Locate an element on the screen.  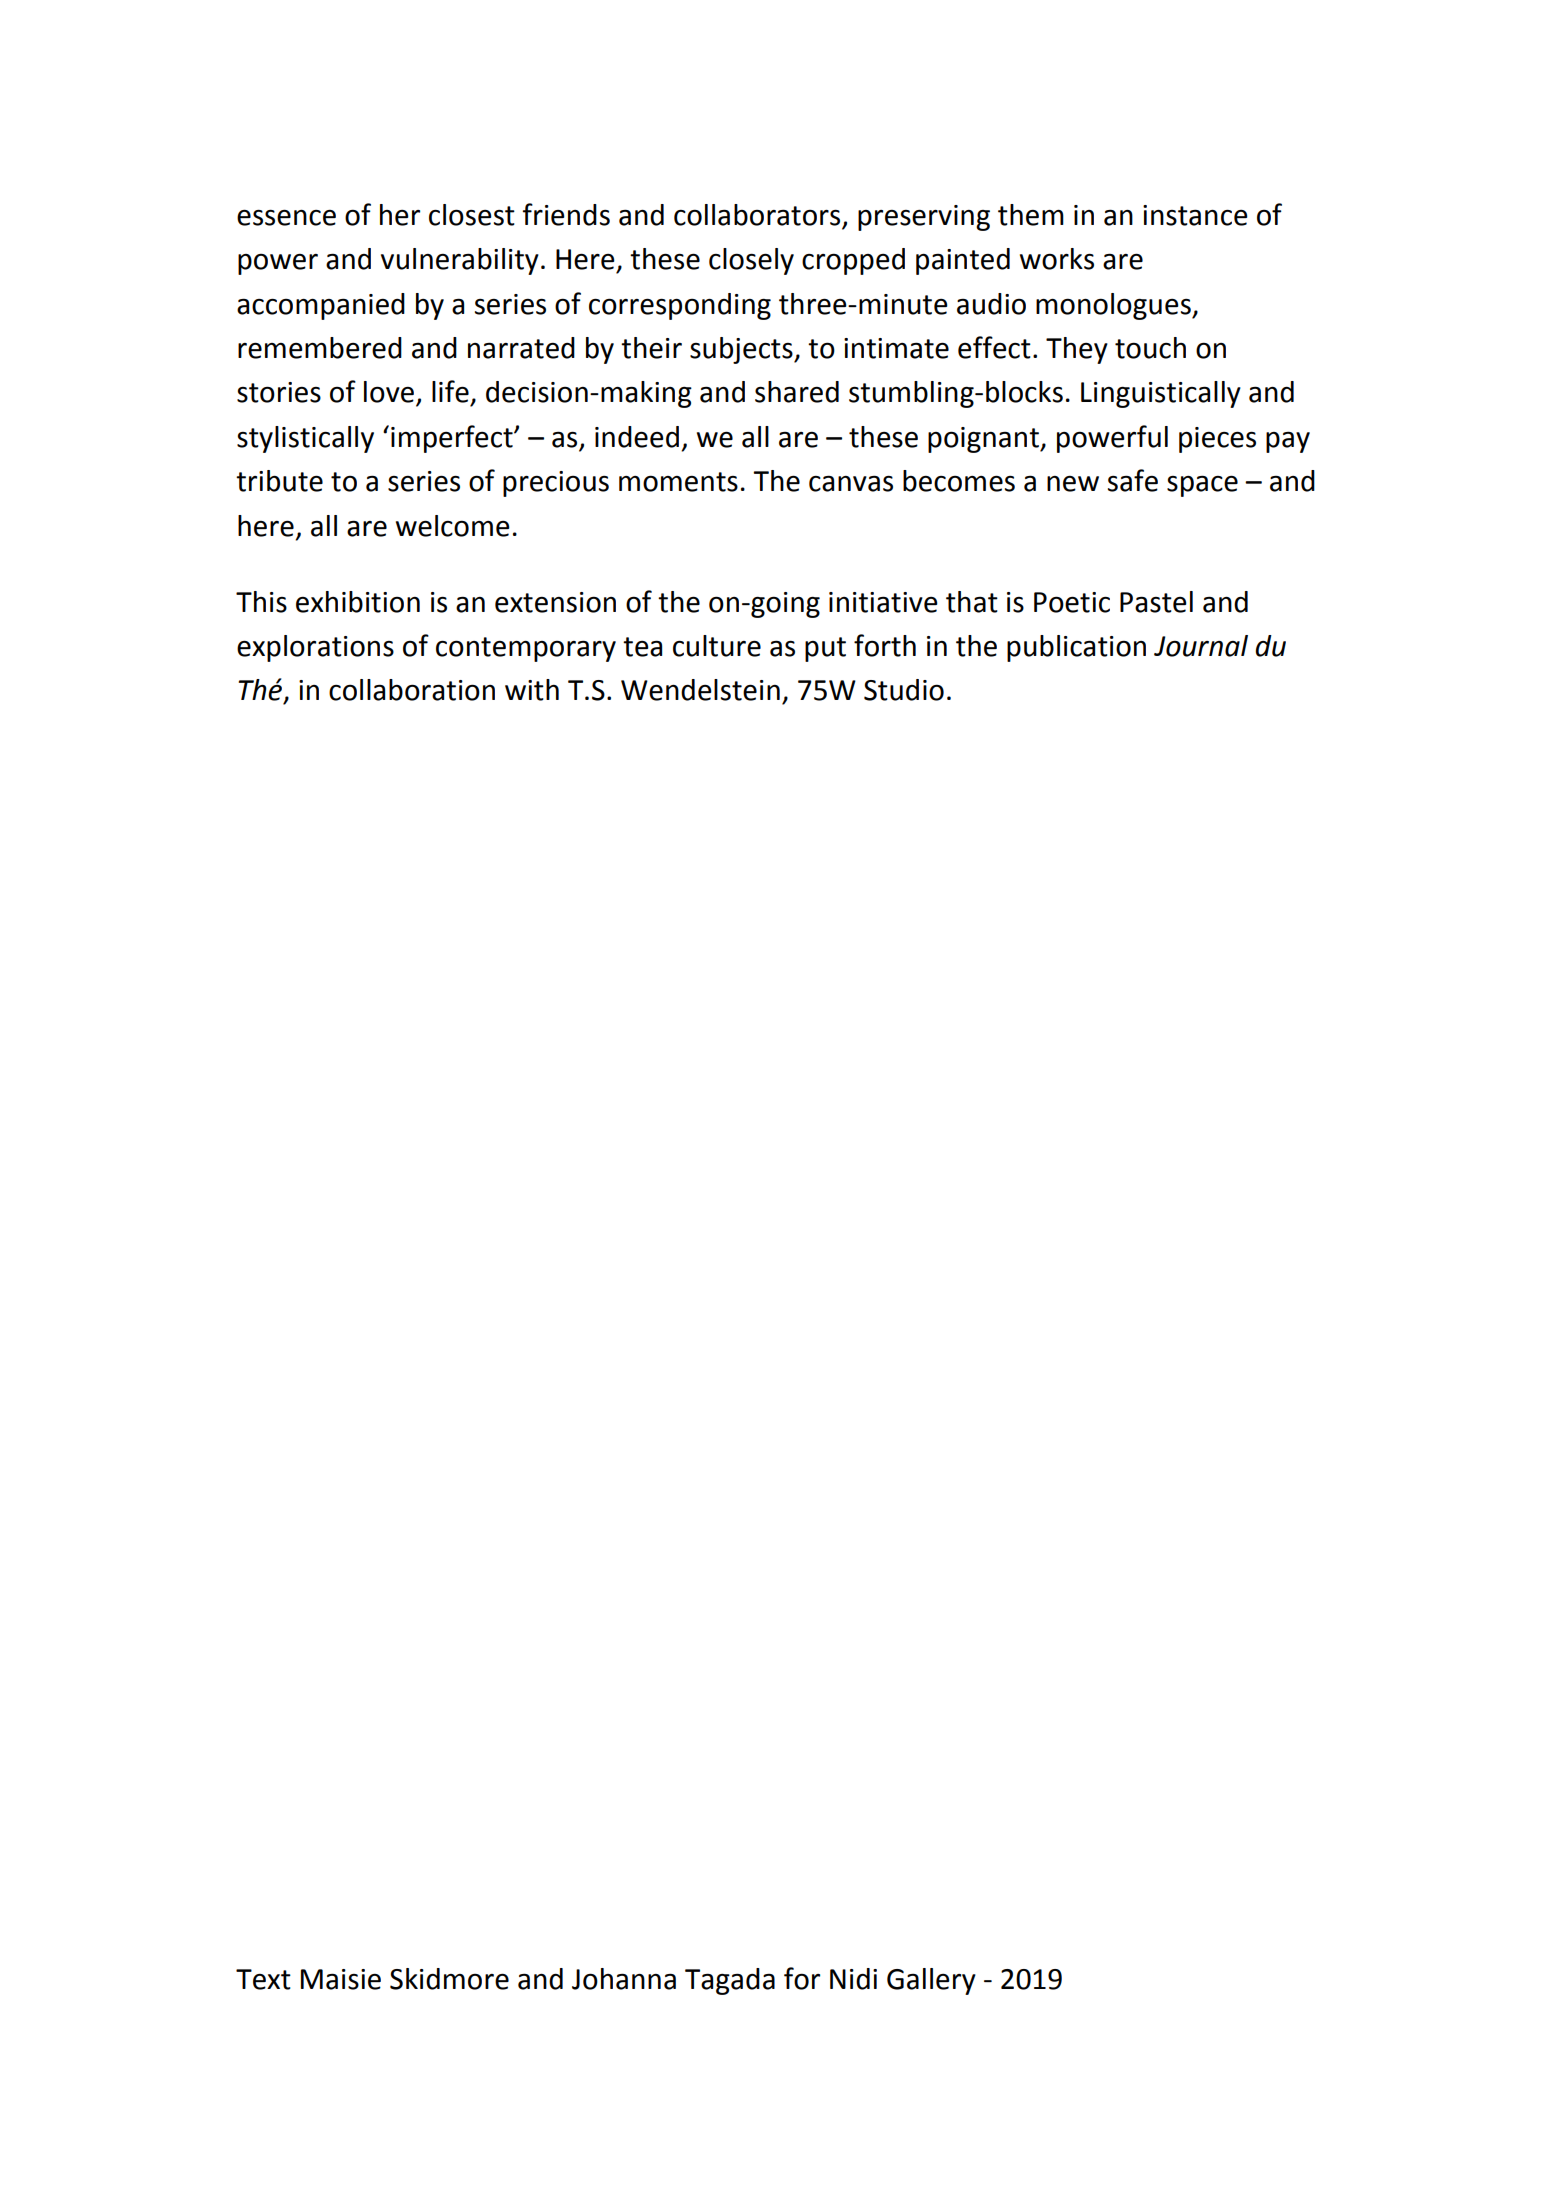
Studio is located at coordinates (904, 690).
